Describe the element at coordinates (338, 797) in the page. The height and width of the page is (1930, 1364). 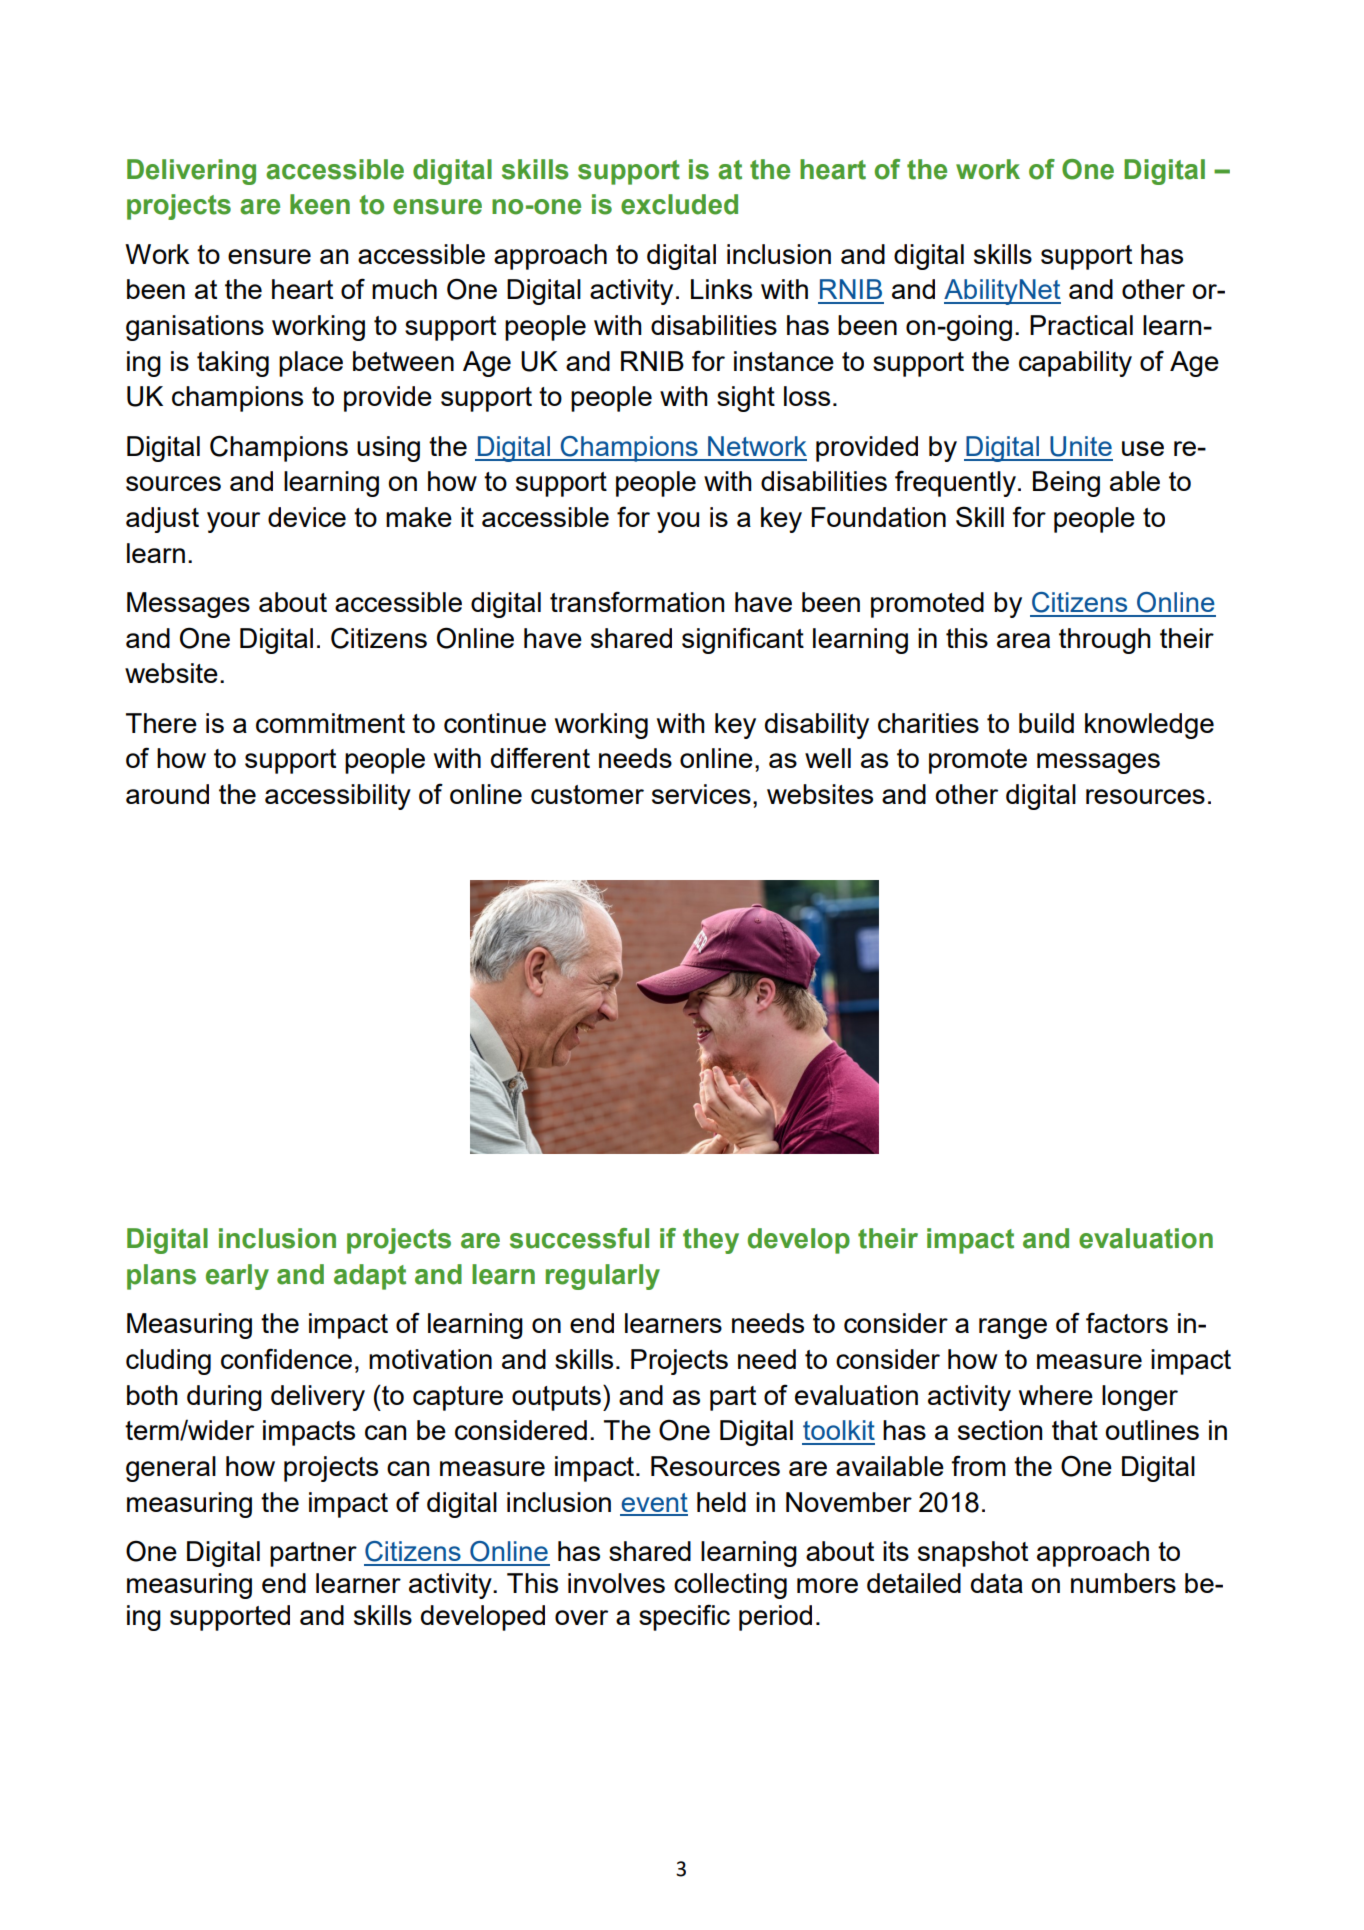
I see `accessibility` at that location.
